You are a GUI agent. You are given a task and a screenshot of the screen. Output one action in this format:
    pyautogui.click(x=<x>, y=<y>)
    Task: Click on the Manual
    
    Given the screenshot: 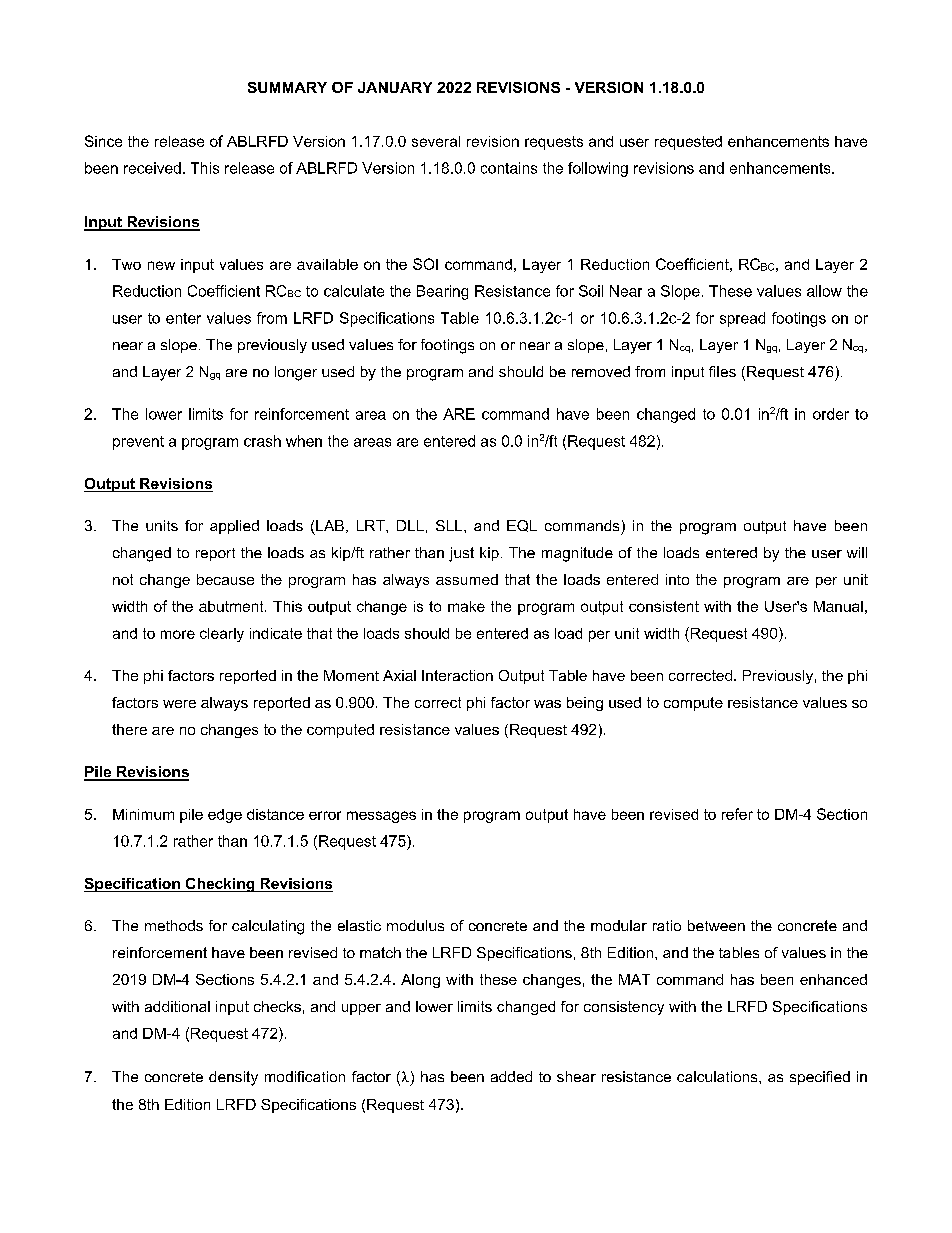 What is the action you would take?
    pyautogui.click(x=838, y=606)
